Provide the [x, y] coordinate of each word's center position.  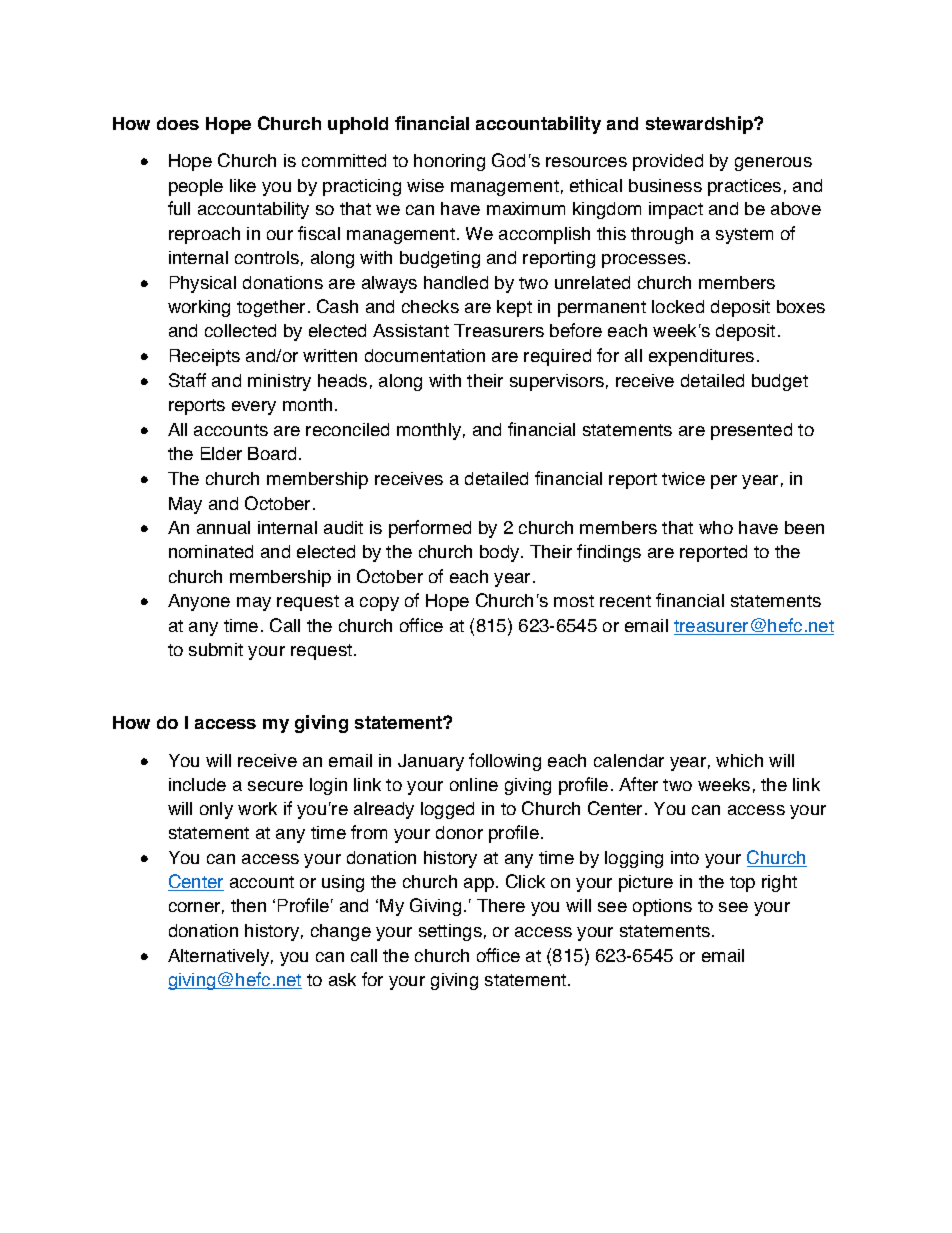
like [243, 185]
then [248, 905]
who [716, 527]
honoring [449, 162]
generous [773, 164]
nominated [211, 551]
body [501, 553]
